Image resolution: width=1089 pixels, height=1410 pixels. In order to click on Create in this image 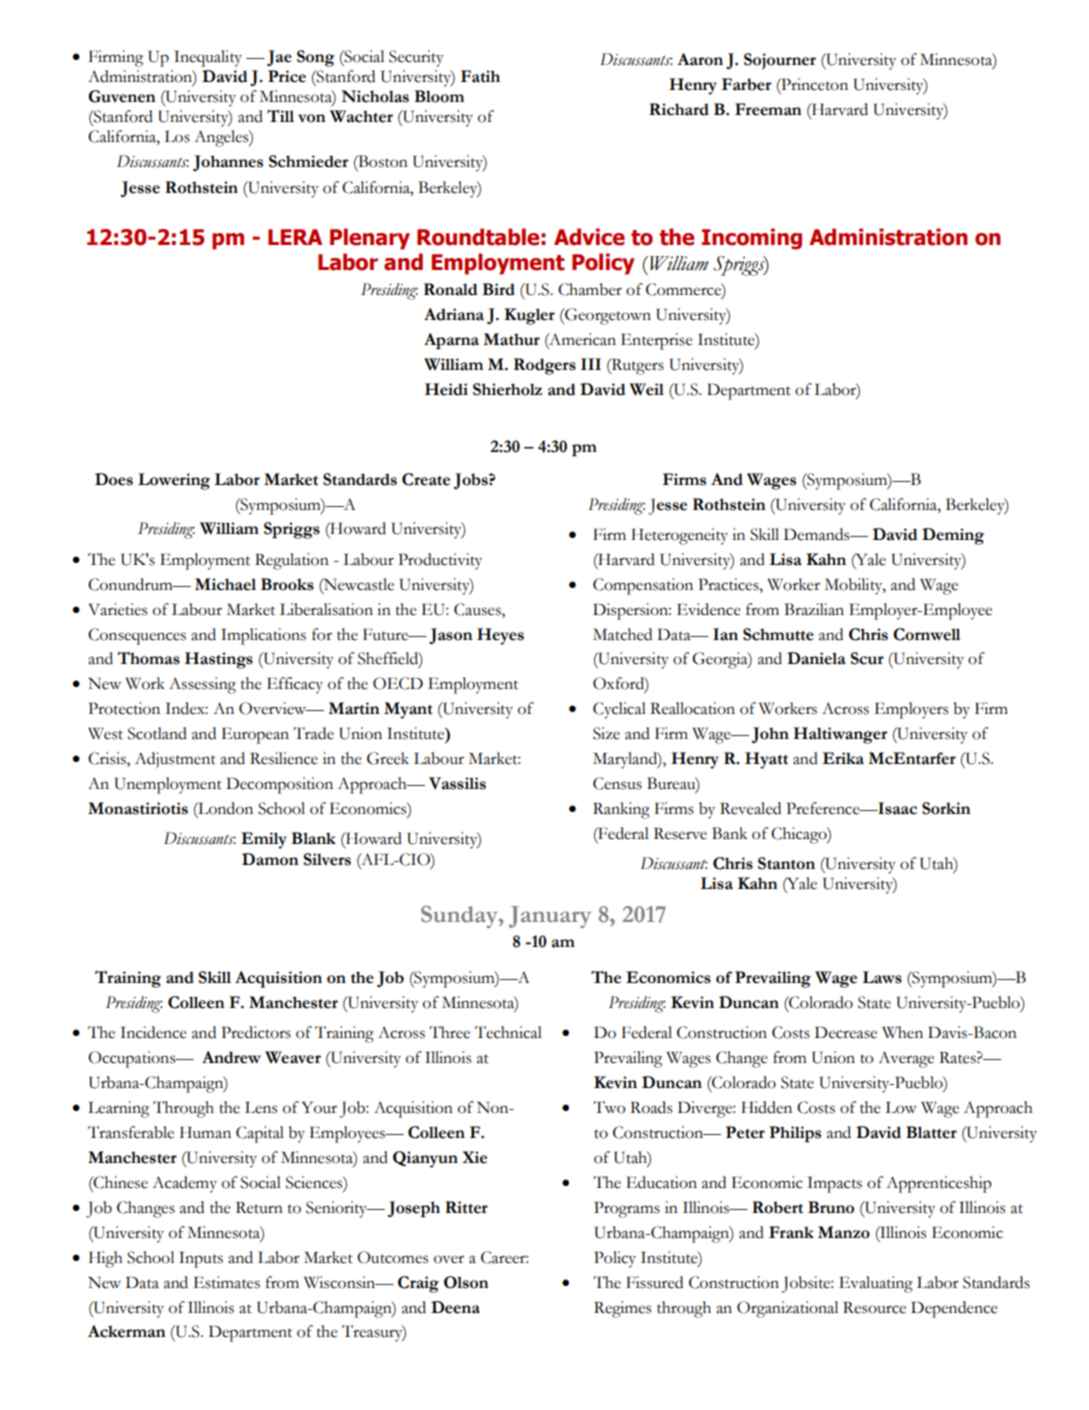, I will do `click(426, 479)`.
